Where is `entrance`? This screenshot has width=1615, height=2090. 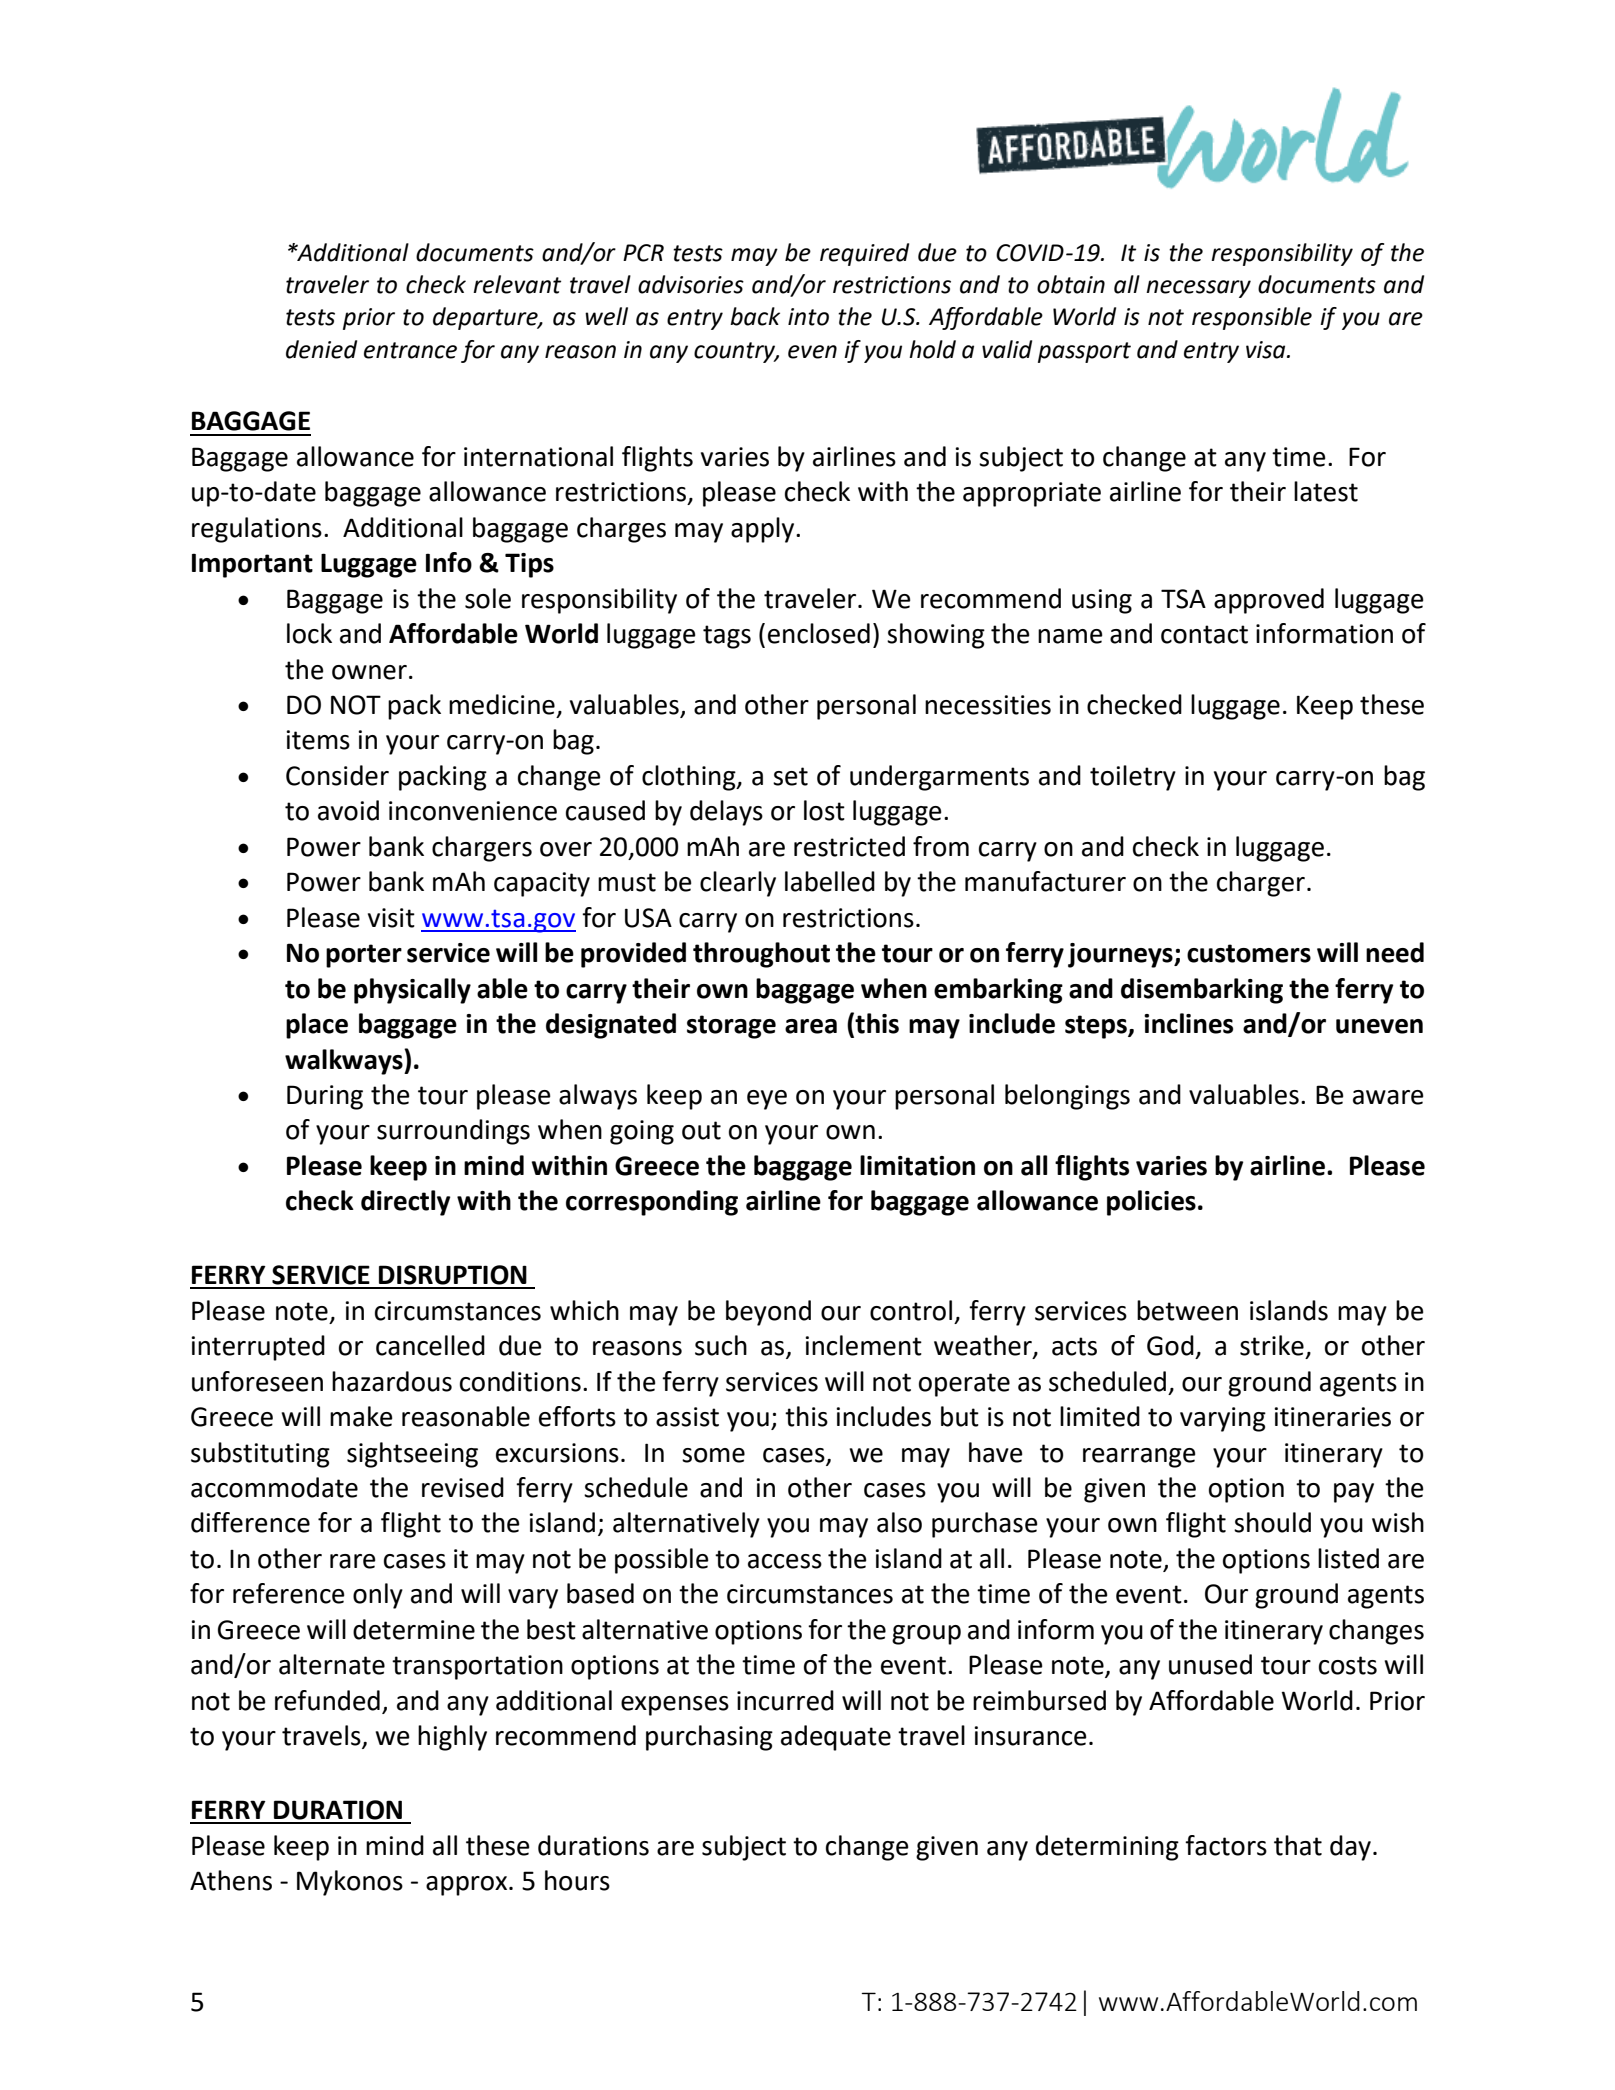
entrance is located at coordinates (410, 350).
